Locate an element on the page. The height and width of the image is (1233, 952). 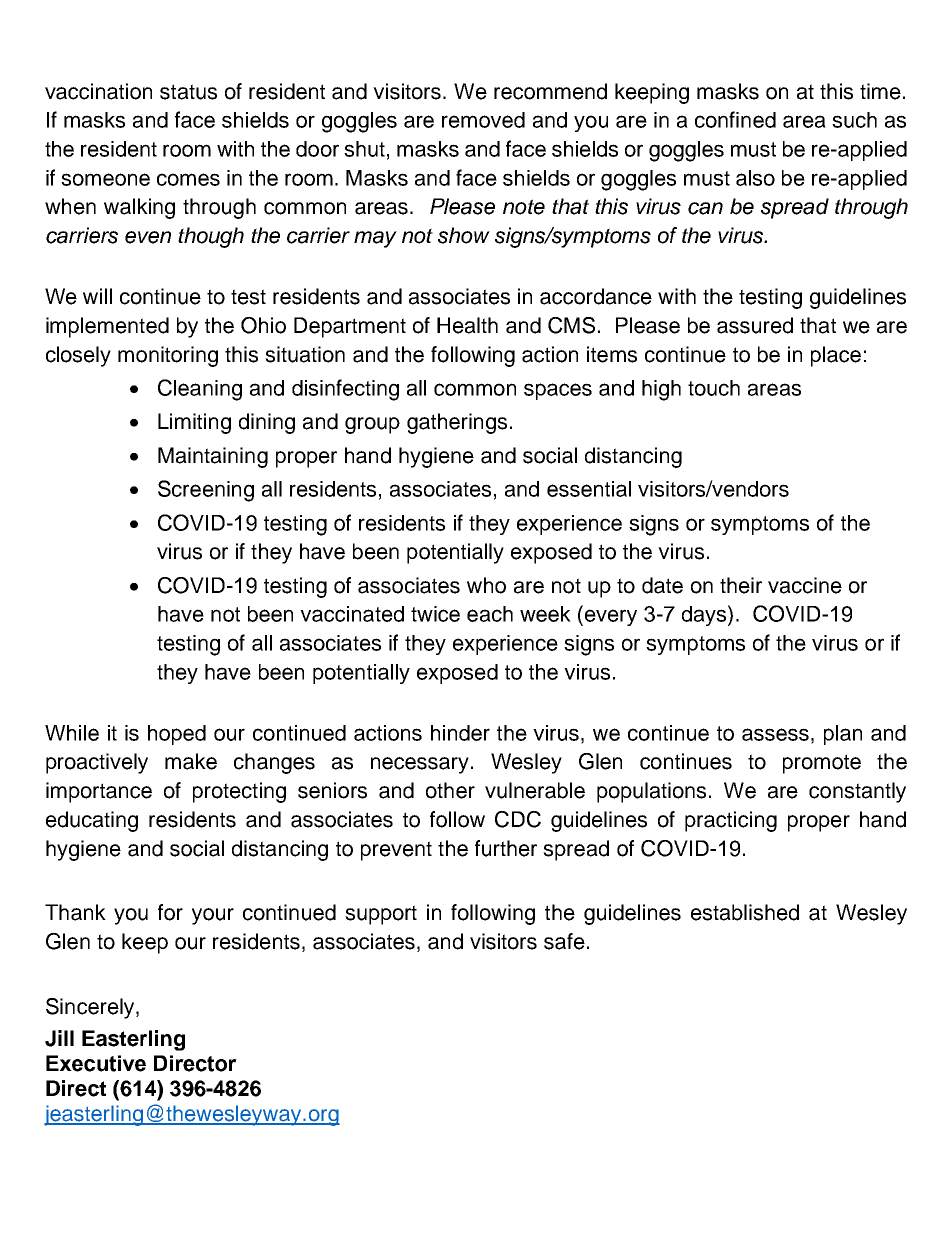
status is located at coordinates (188, 92).
